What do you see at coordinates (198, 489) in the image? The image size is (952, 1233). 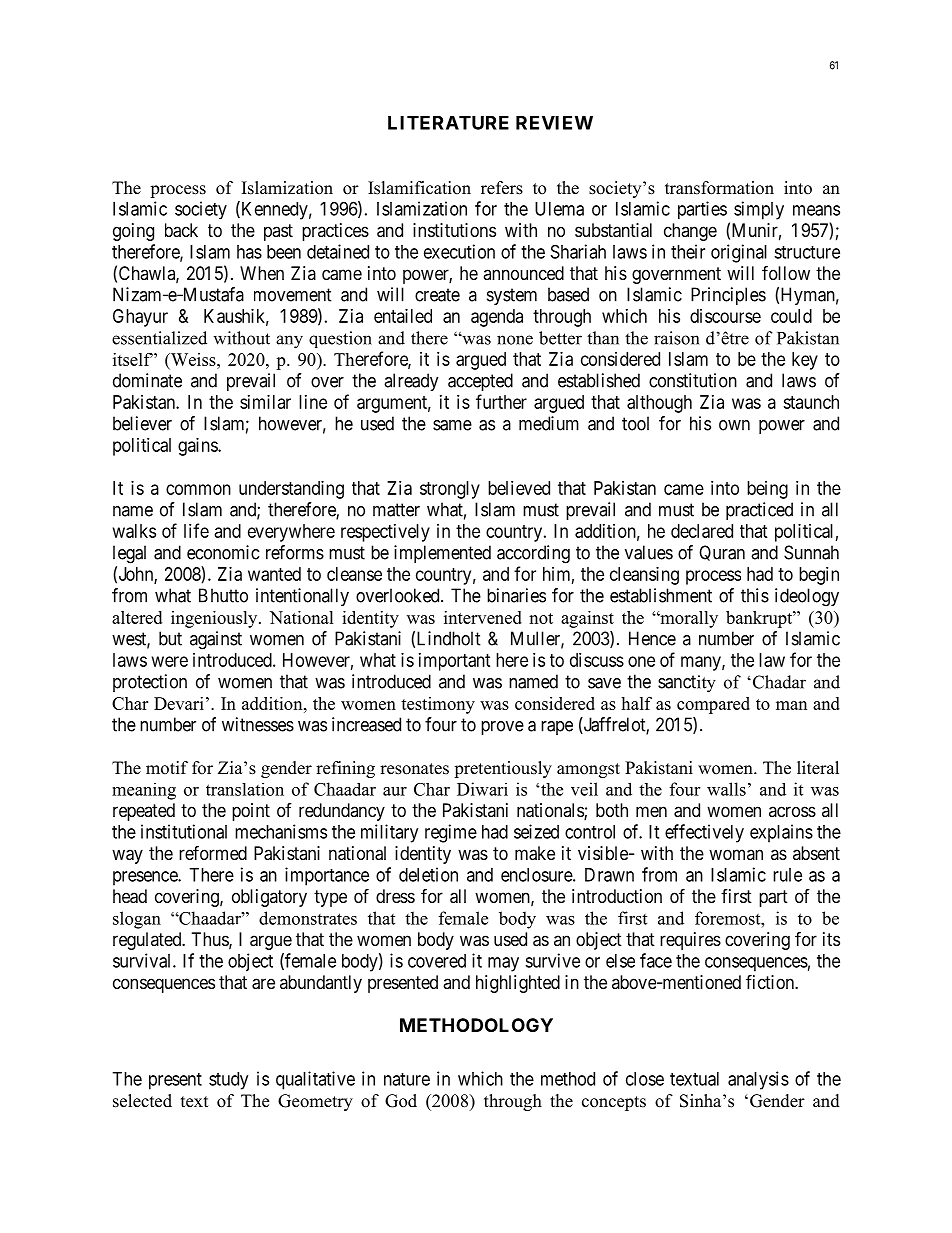 I see `common` at bounding box center [198, 489].
